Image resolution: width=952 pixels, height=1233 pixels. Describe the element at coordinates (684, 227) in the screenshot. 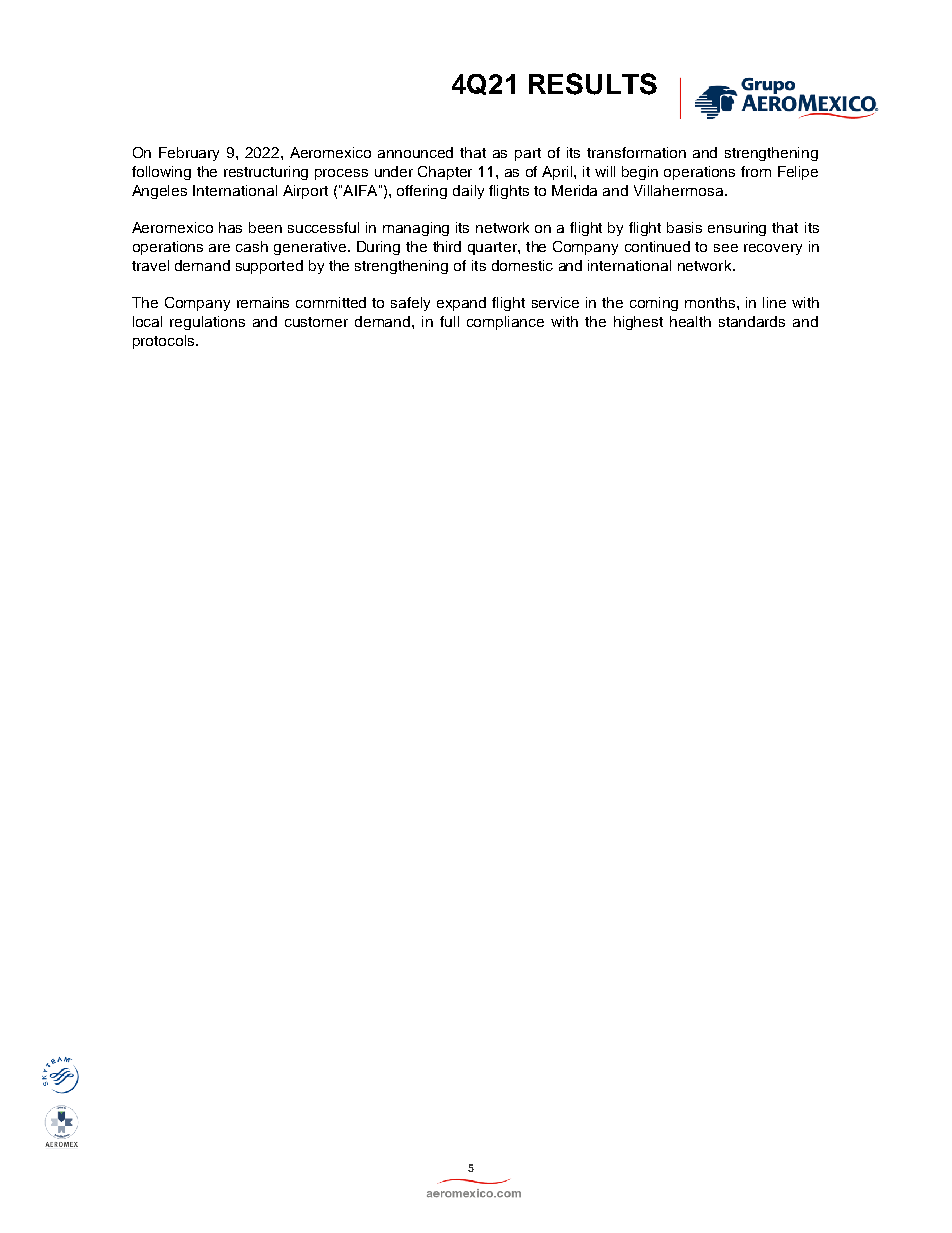

I see `basis` at that location.
